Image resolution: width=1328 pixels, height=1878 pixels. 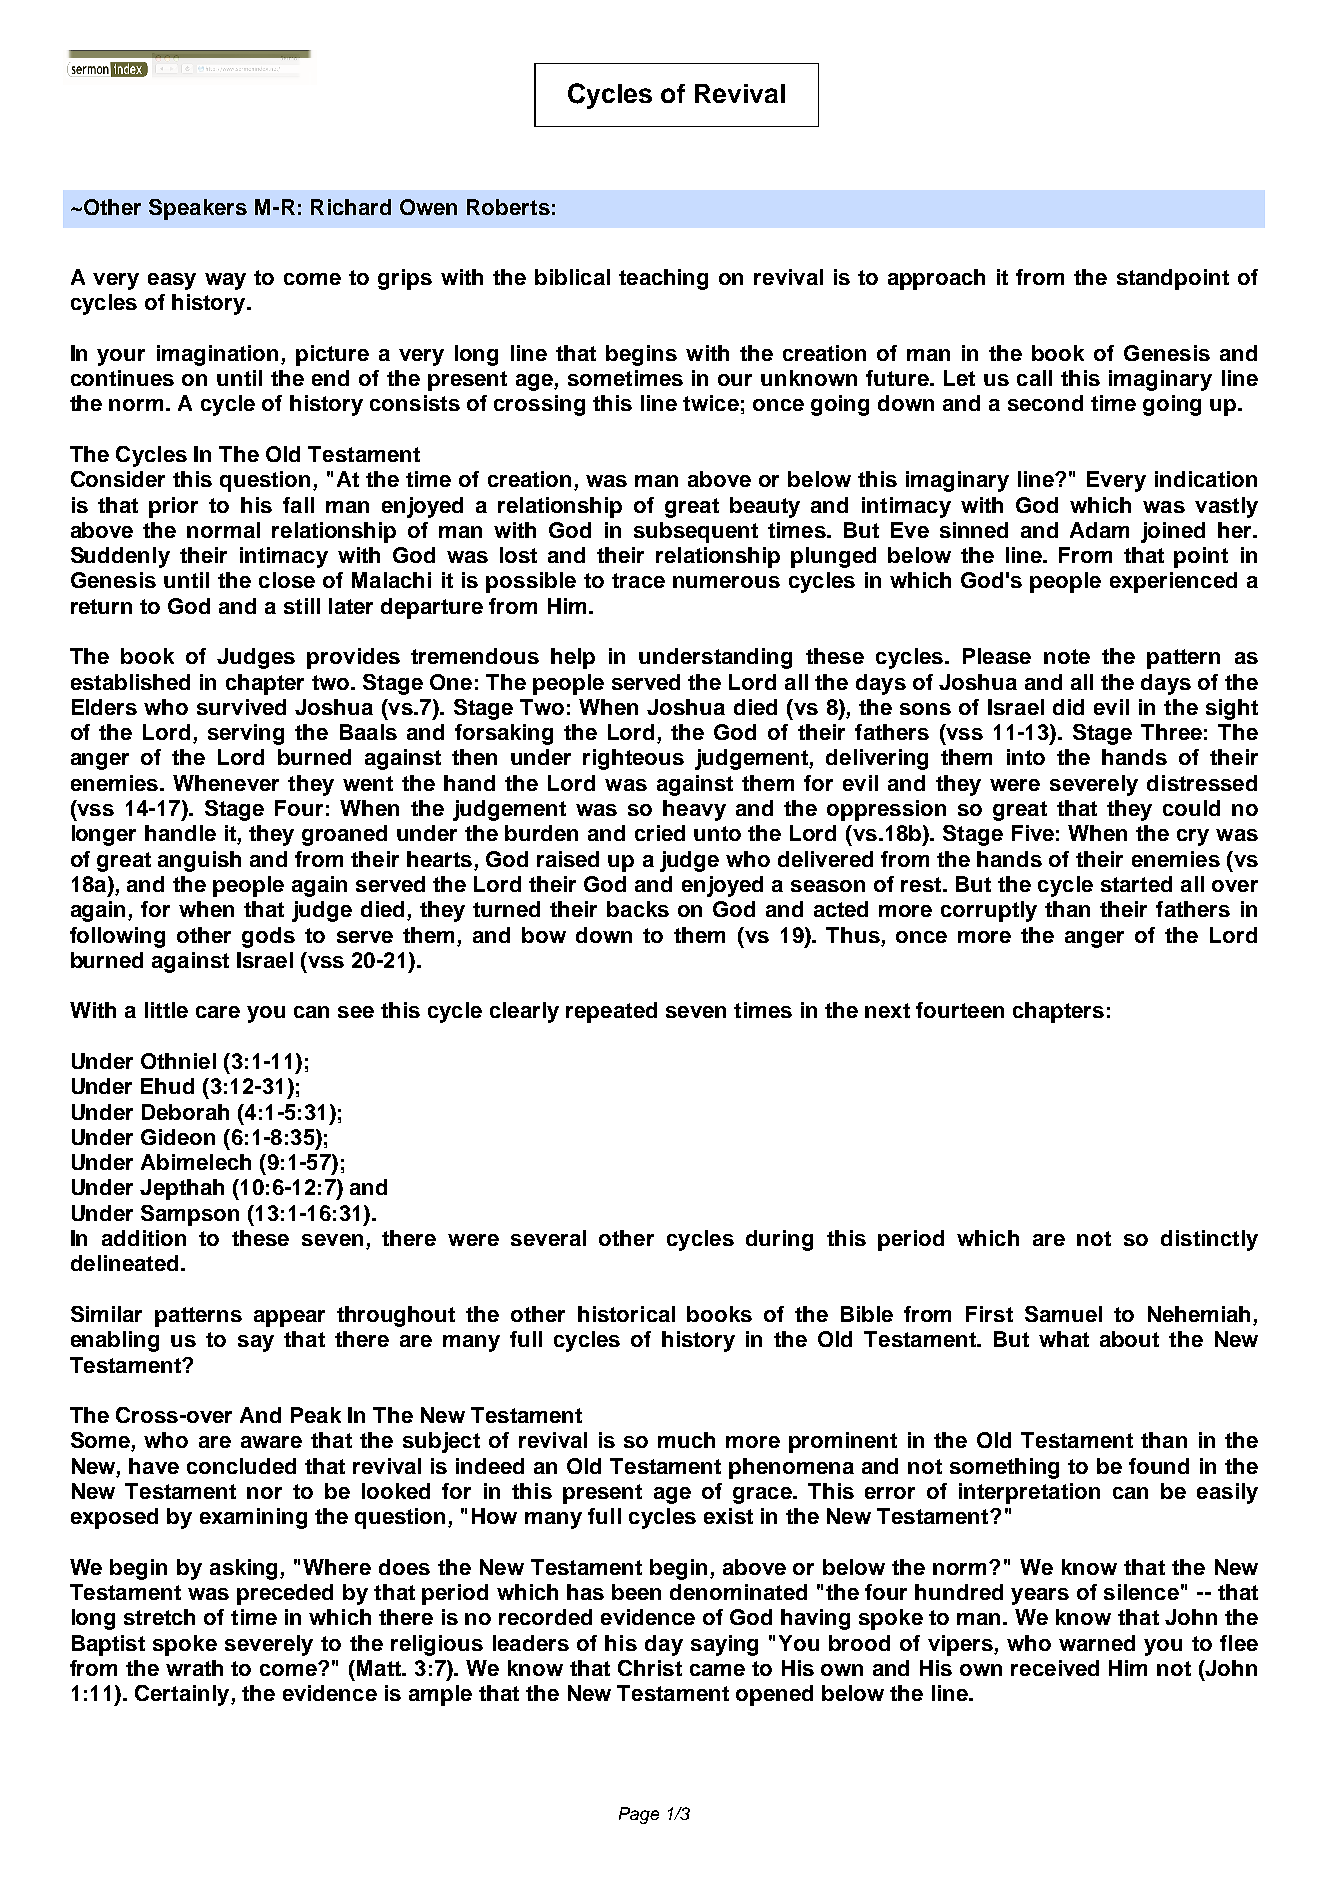 I want to click on Page, so click(x=639, y=1815).
